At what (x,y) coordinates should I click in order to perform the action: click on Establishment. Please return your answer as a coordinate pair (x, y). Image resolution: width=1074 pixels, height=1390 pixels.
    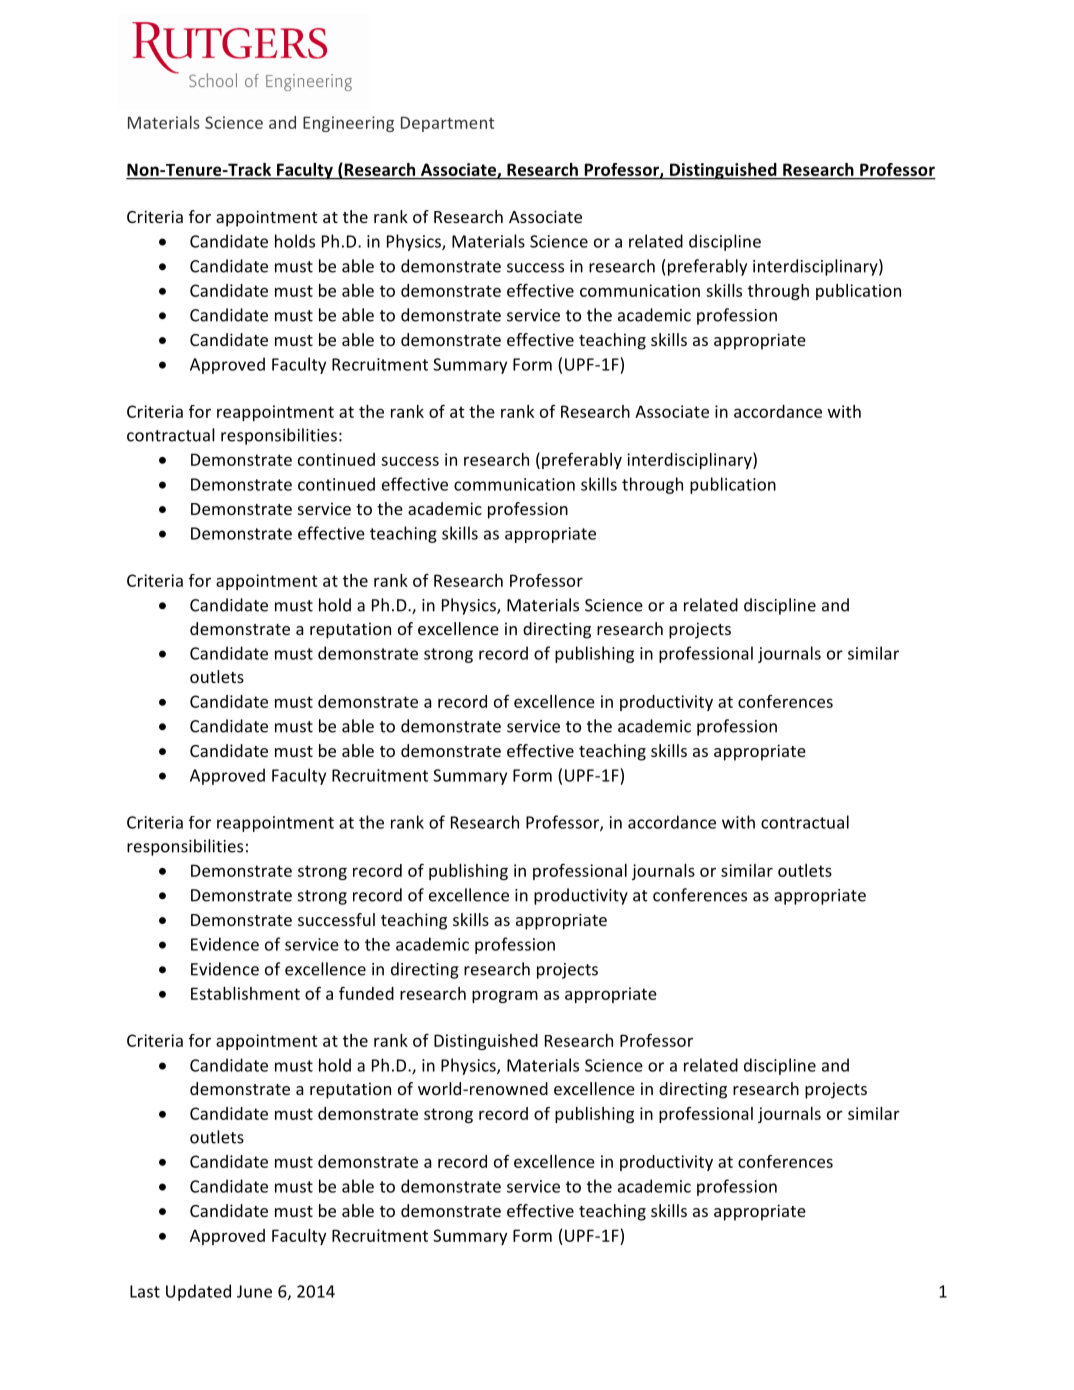
    Looking at the image, I should click on (245, 993).
